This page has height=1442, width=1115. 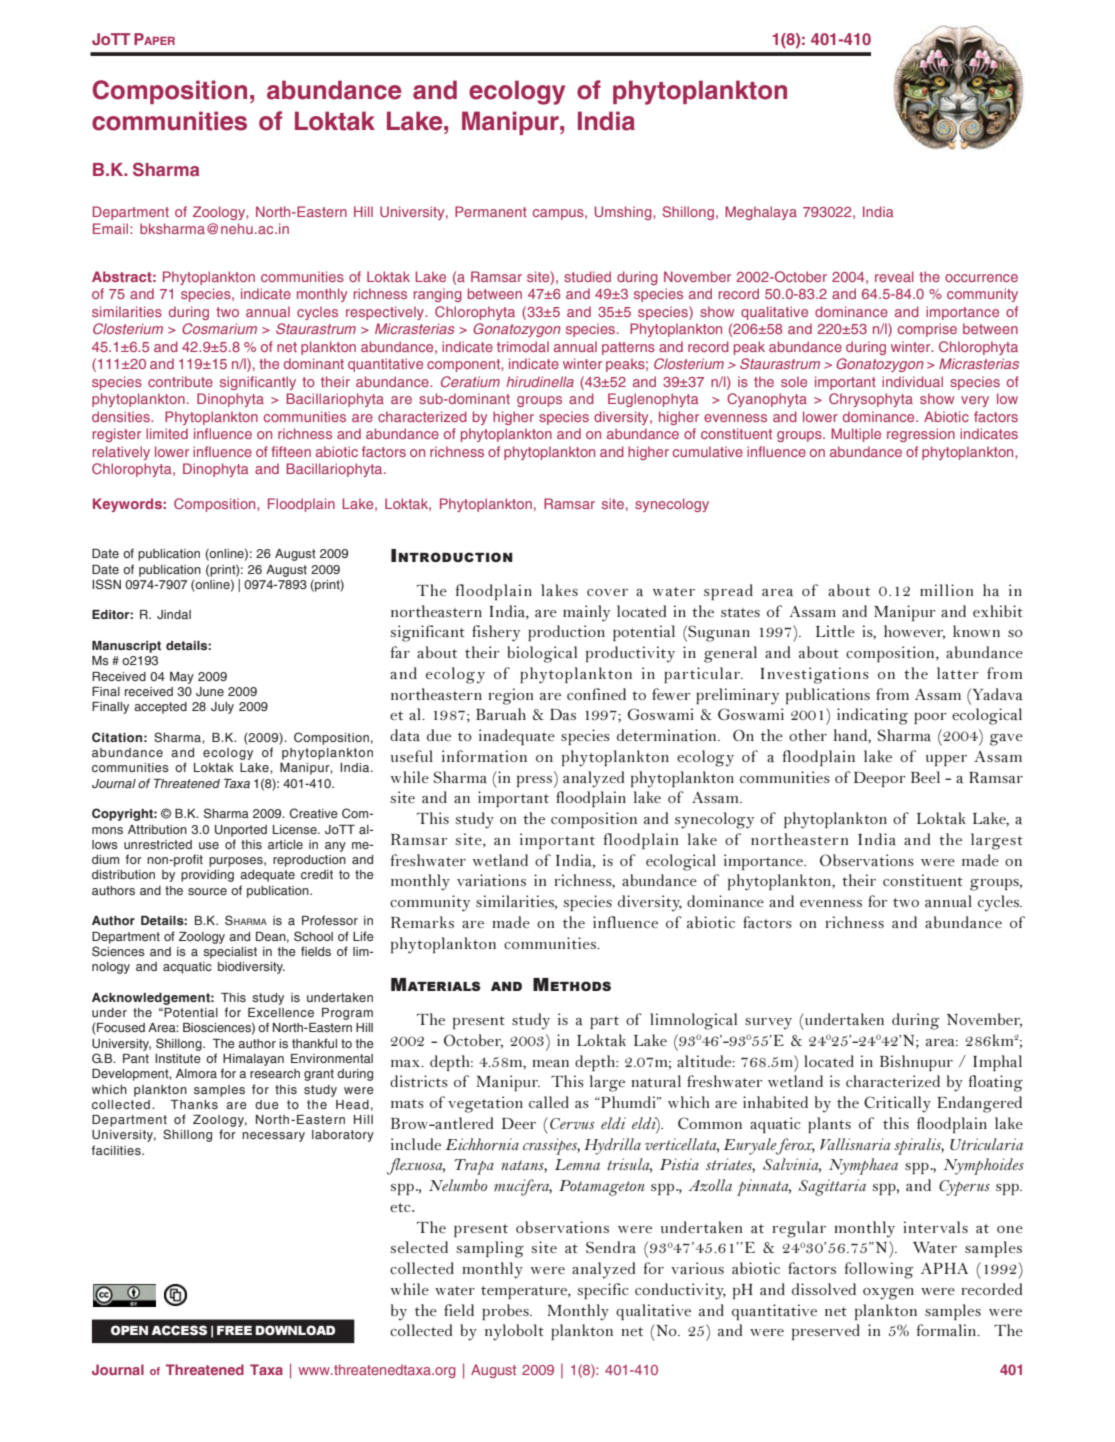 What do you see at coordinates (194, 1104) in the page?
I see `Thanks` at bounding box center [194, 1104].
